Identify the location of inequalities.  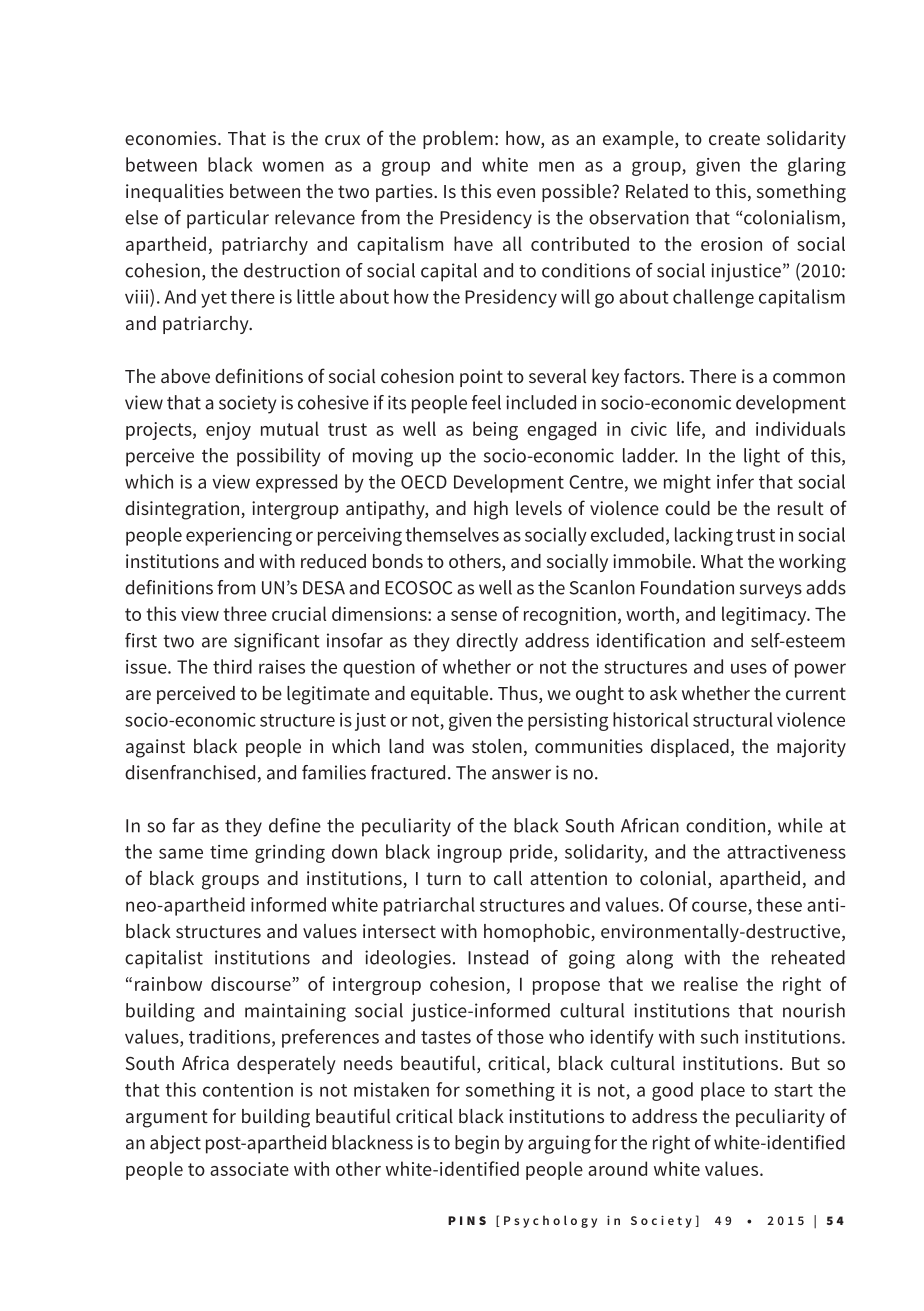
(175, 193).
